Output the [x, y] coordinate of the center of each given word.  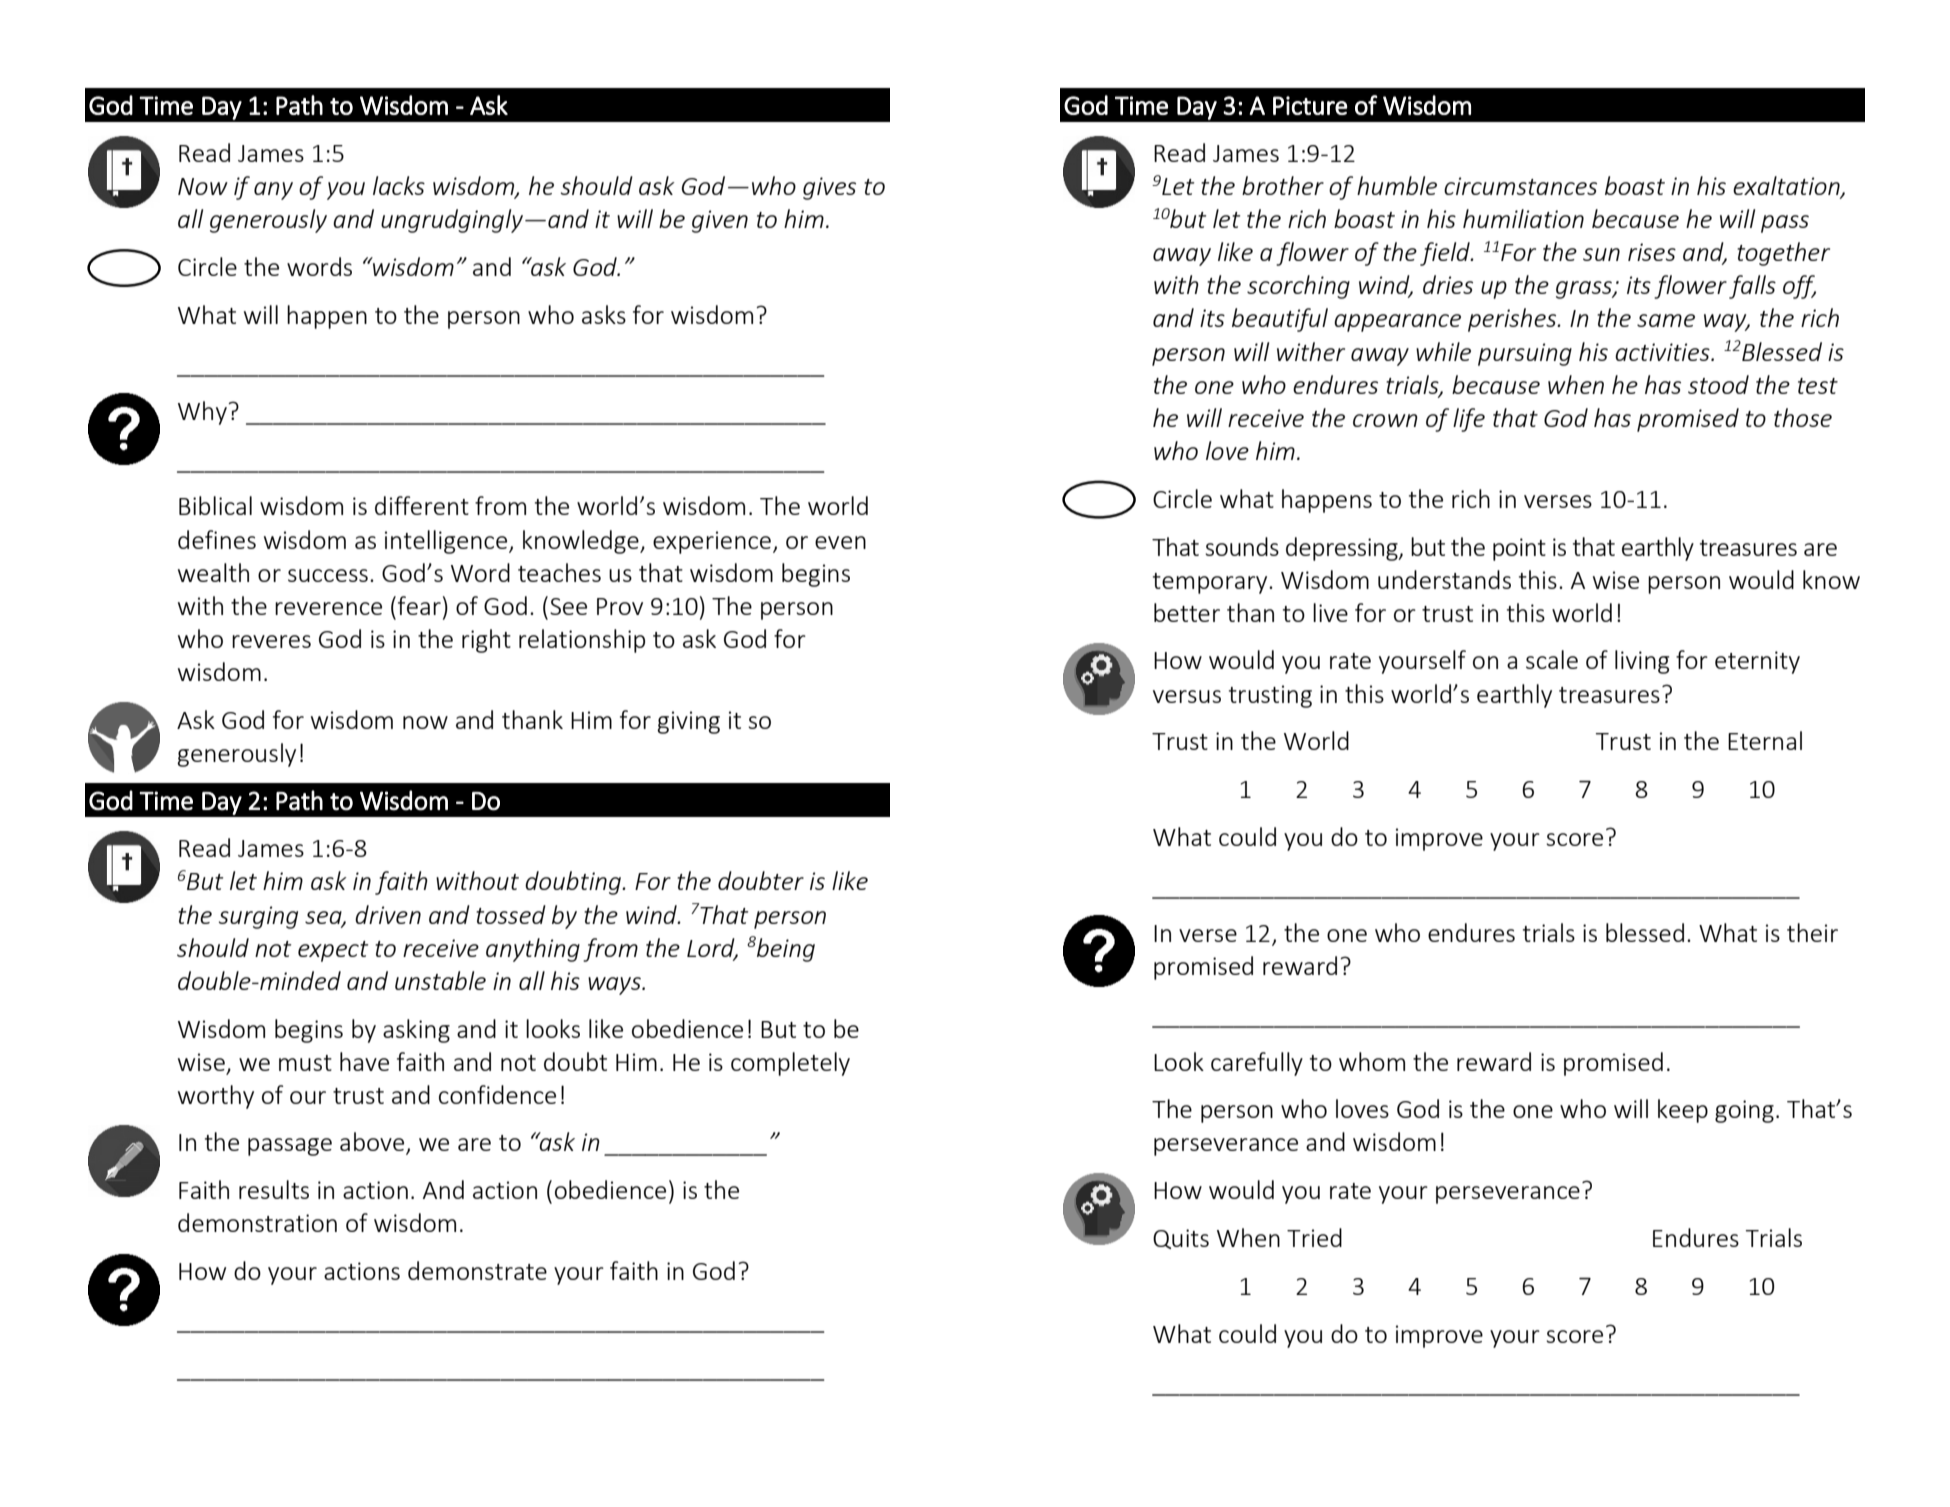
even [840, 542]
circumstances [1520, 186]
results [274, 1189]
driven [388, 914]
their [1812, 932]
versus [1187, 696]
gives [829, 188]
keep [1683, 1111]
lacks [399, 185]
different [422, 505]
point [1519, 549]
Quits [1181, 1239]
